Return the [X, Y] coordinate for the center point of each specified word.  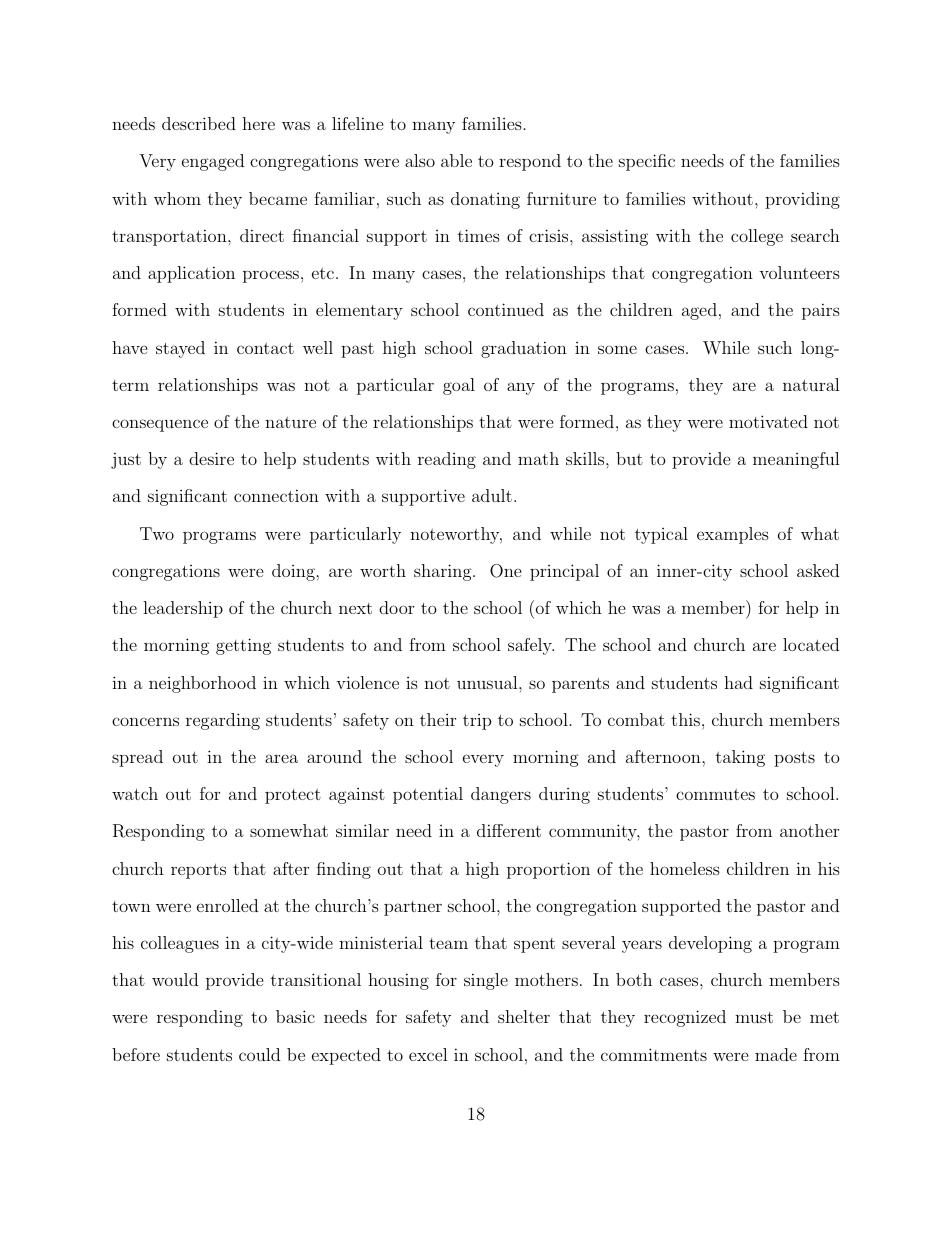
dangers [501, 795]
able [456, 160]
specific [647, 162]
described [199, 123]
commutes [715, 794]
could [259, 1054]
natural [811, 384]
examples [733, 535]
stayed [180, 349]
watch [135, 793]
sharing [444, 572]
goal [459, 386]
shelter [524, 1016]
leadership [183, 609]
